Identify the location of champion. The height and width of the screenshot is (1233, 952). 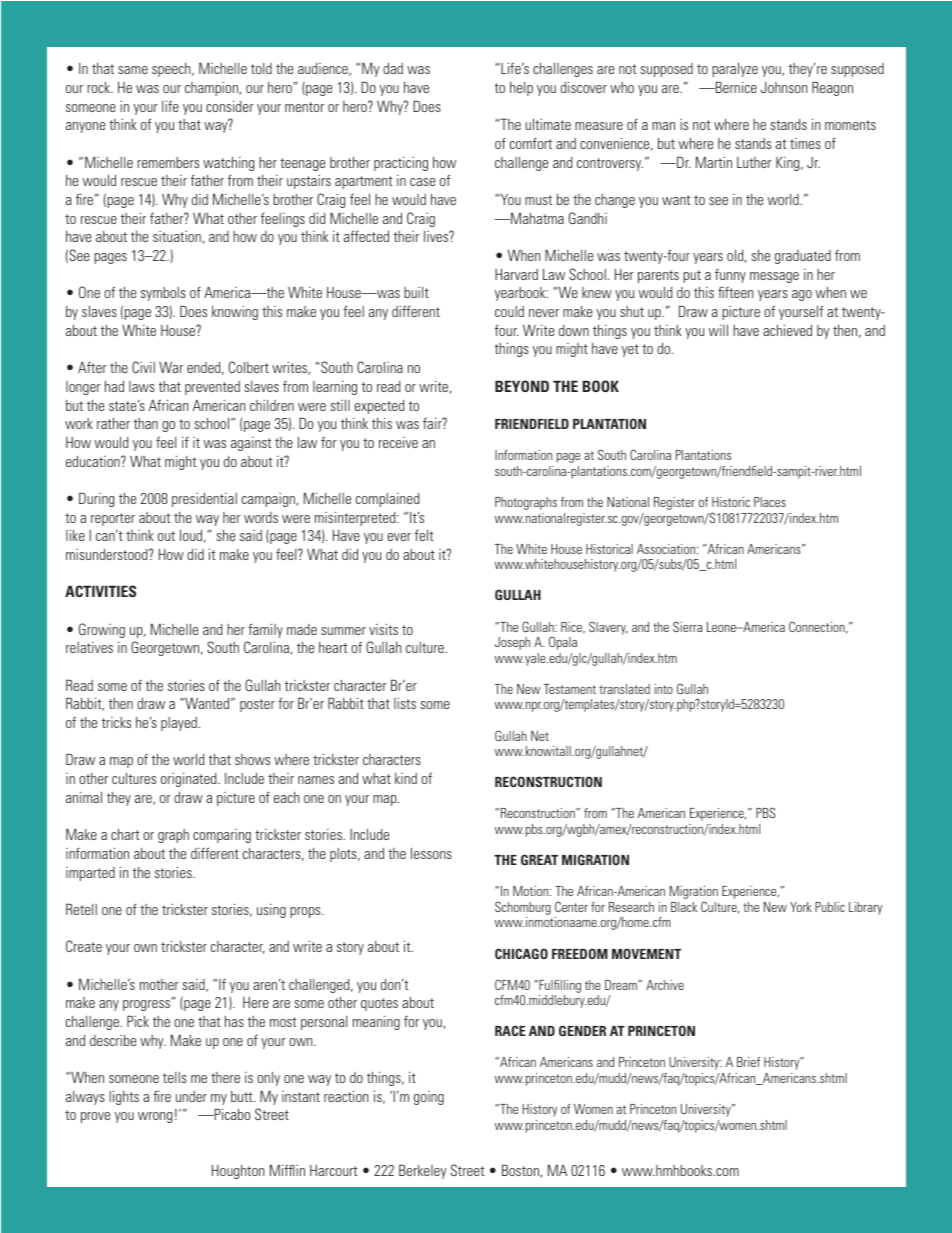
(212, 89).
